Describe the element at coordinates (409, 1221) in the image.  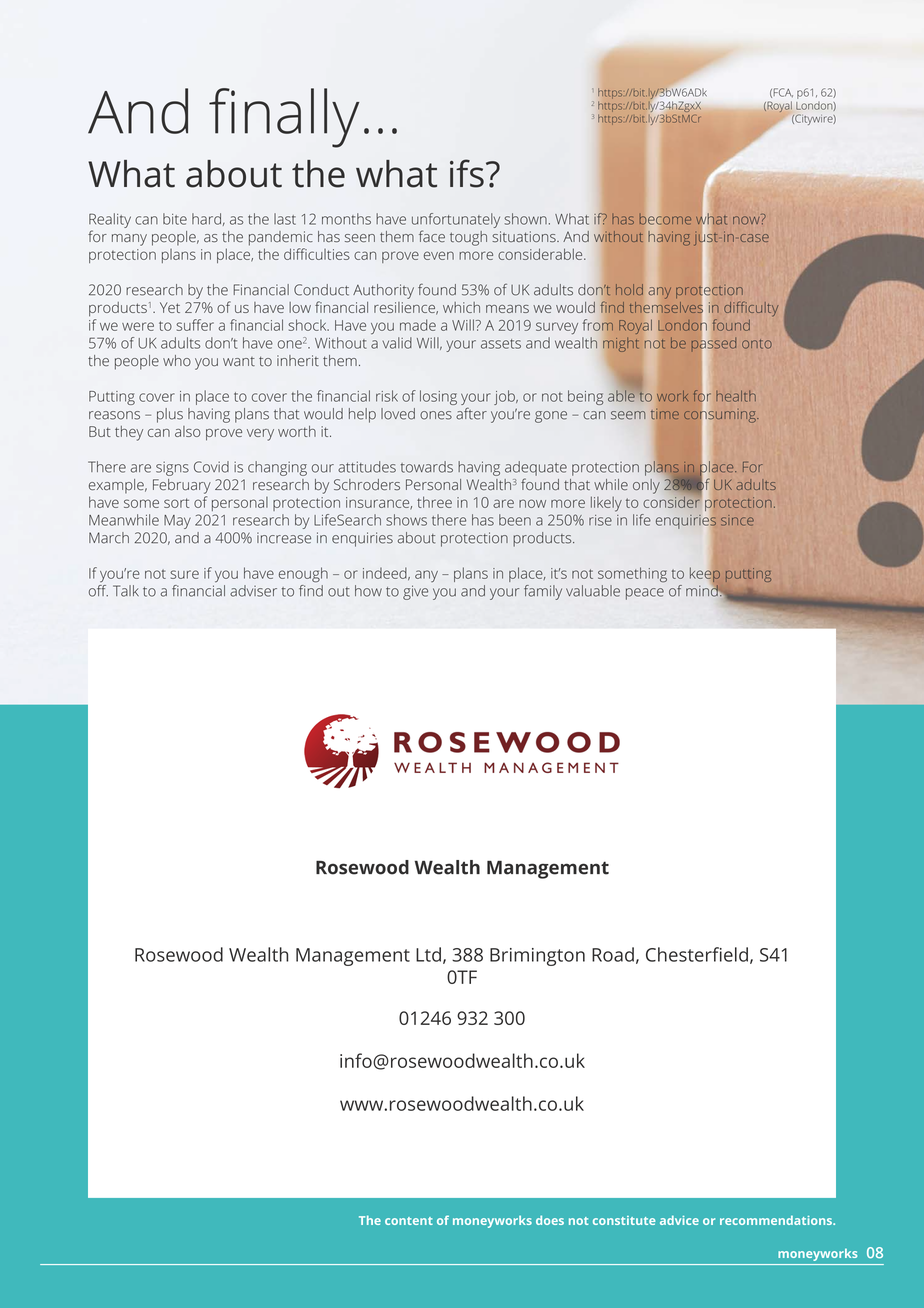
I see `content` at that location.
